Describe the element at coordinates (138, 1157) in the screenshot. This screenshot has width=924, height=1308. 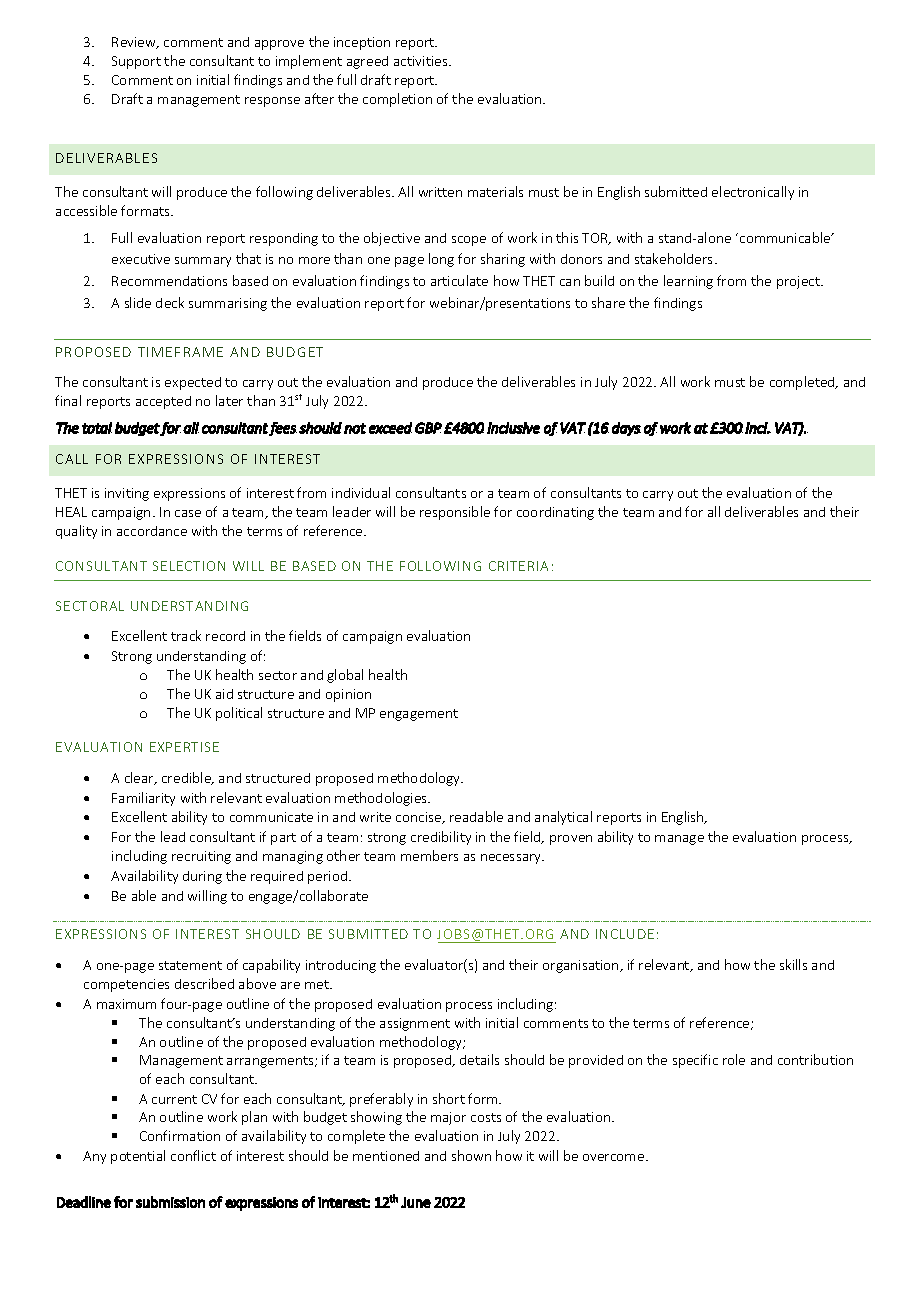
I see `potential` at that location.
